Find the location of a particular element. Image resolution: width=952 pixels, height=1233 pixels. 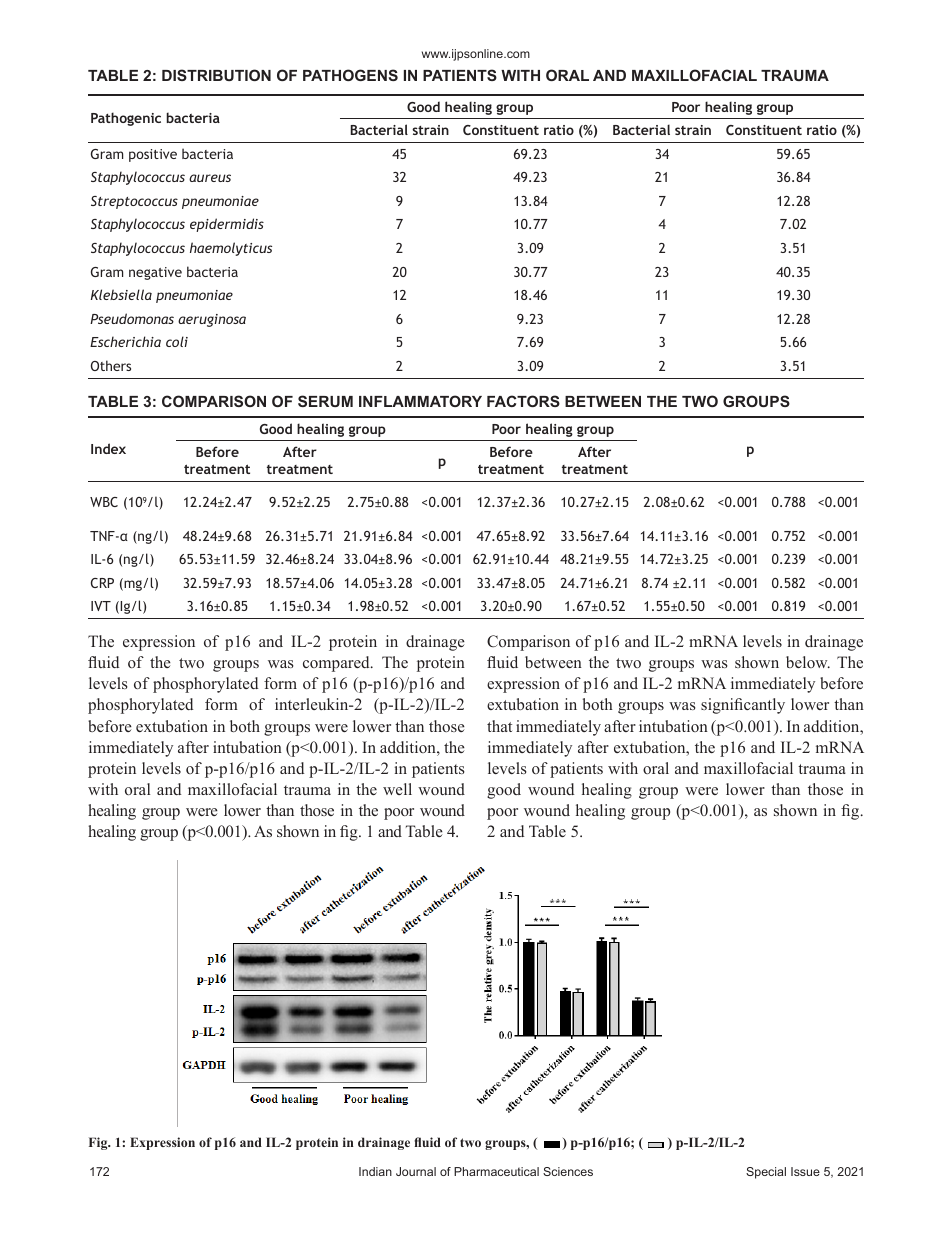

PATHOGENS is located at coordinates (350, 75).
